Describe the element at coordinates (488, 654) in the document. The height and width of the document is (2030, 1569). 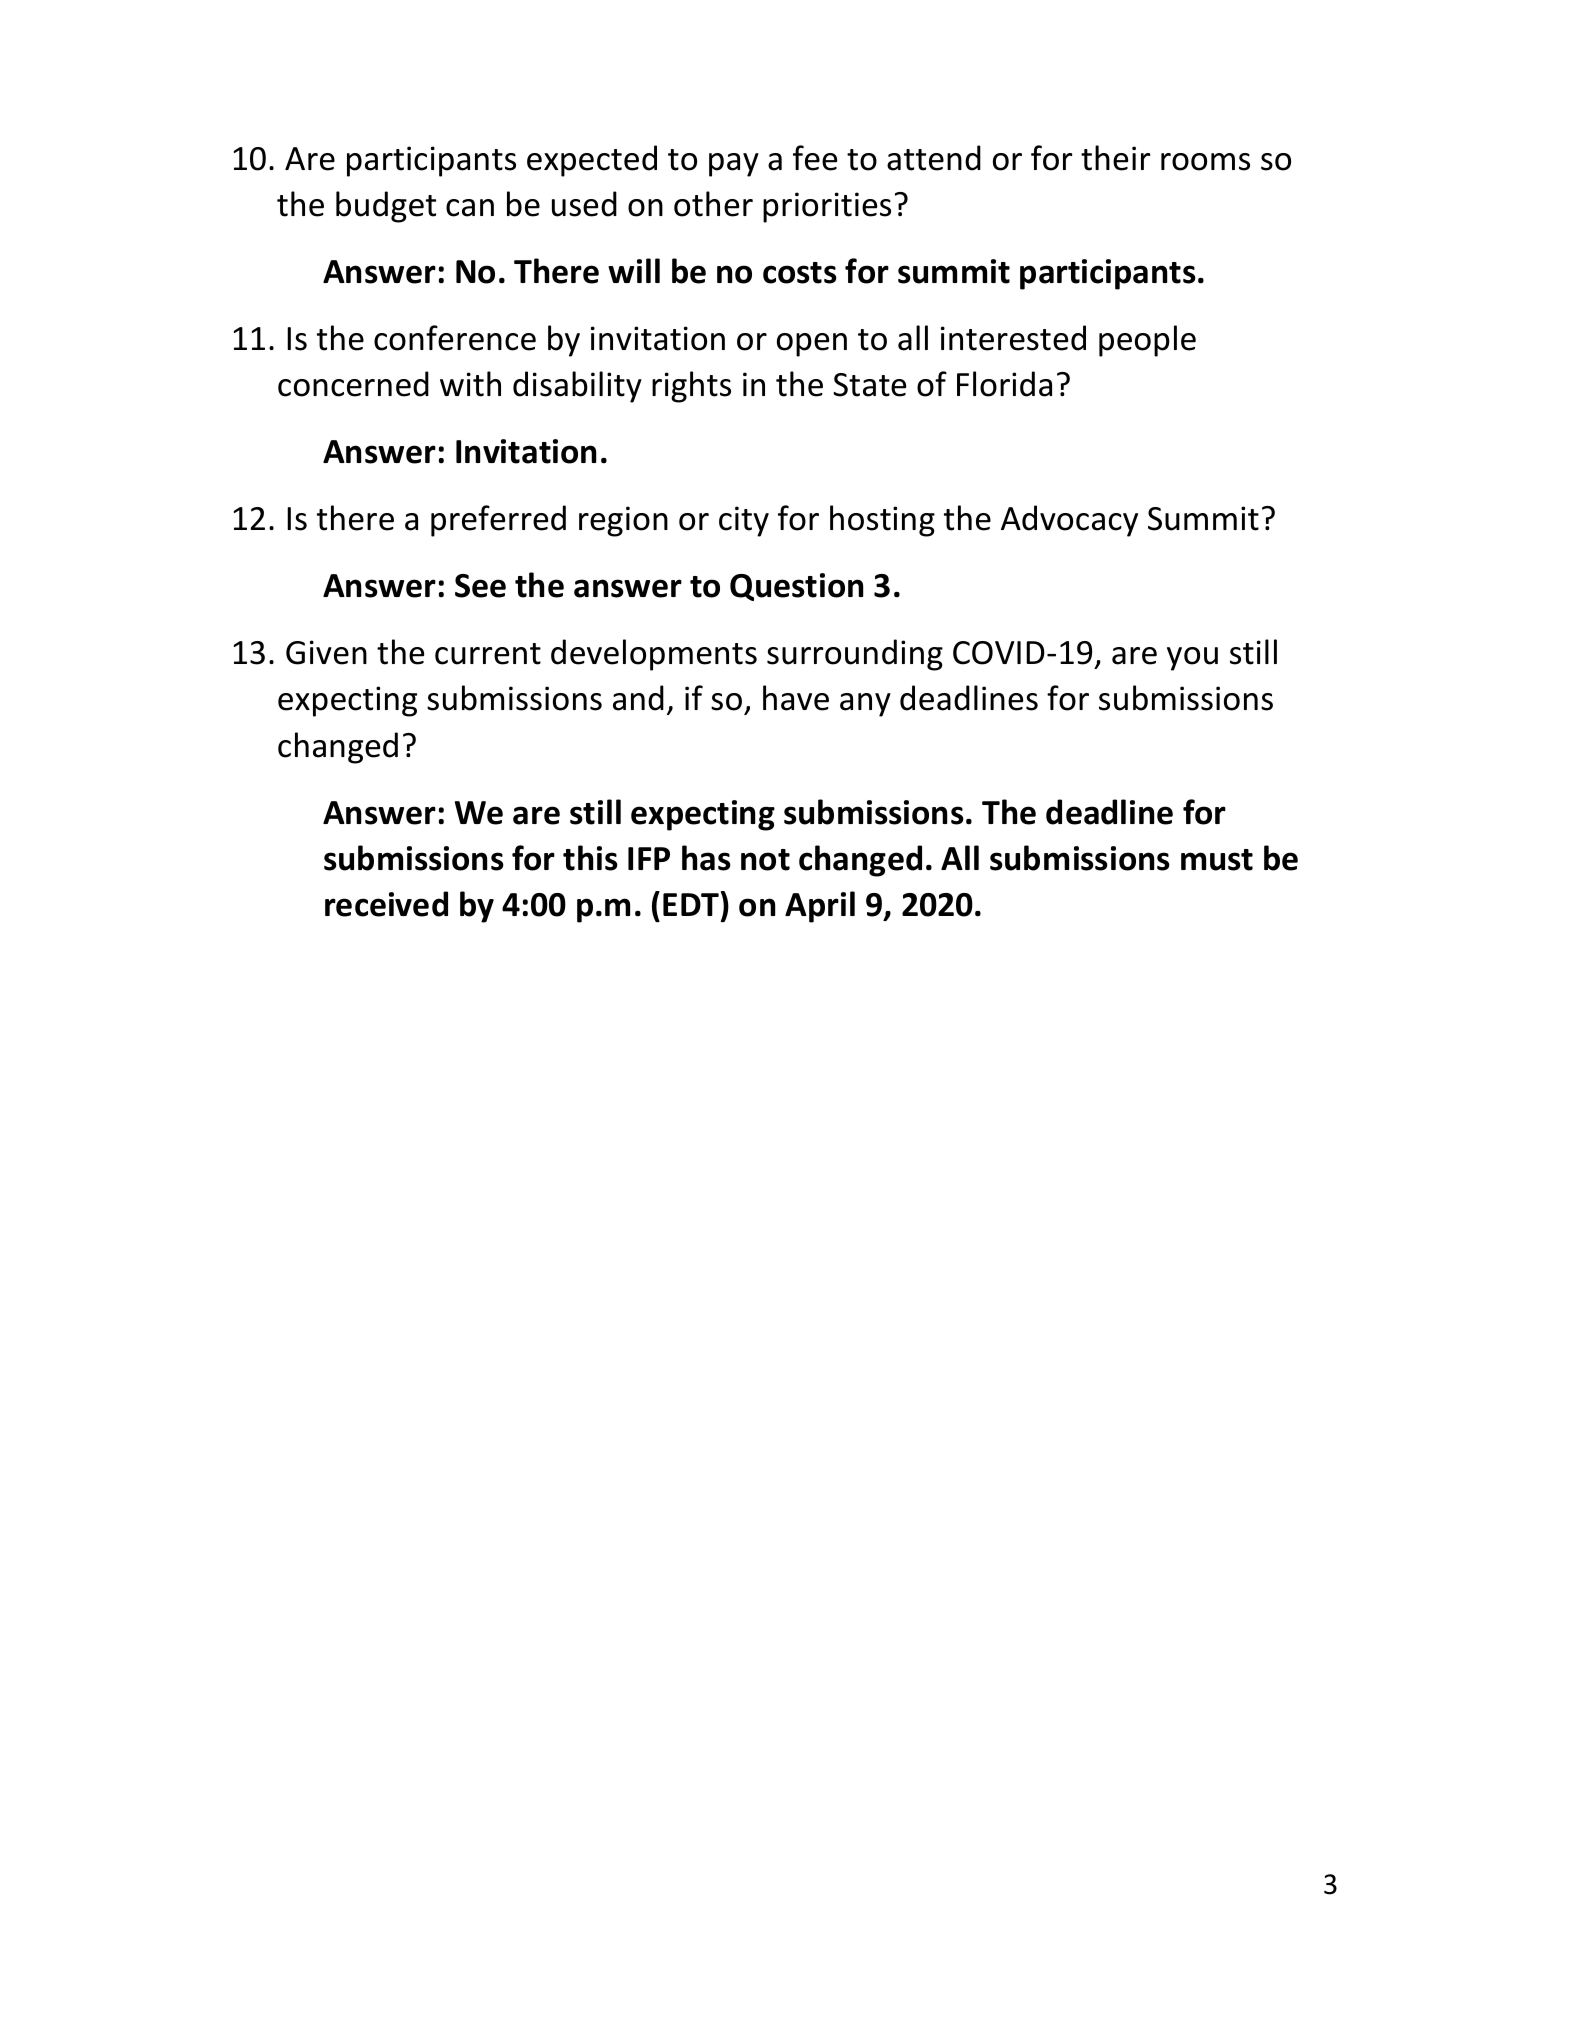
I see `current` at that location.
